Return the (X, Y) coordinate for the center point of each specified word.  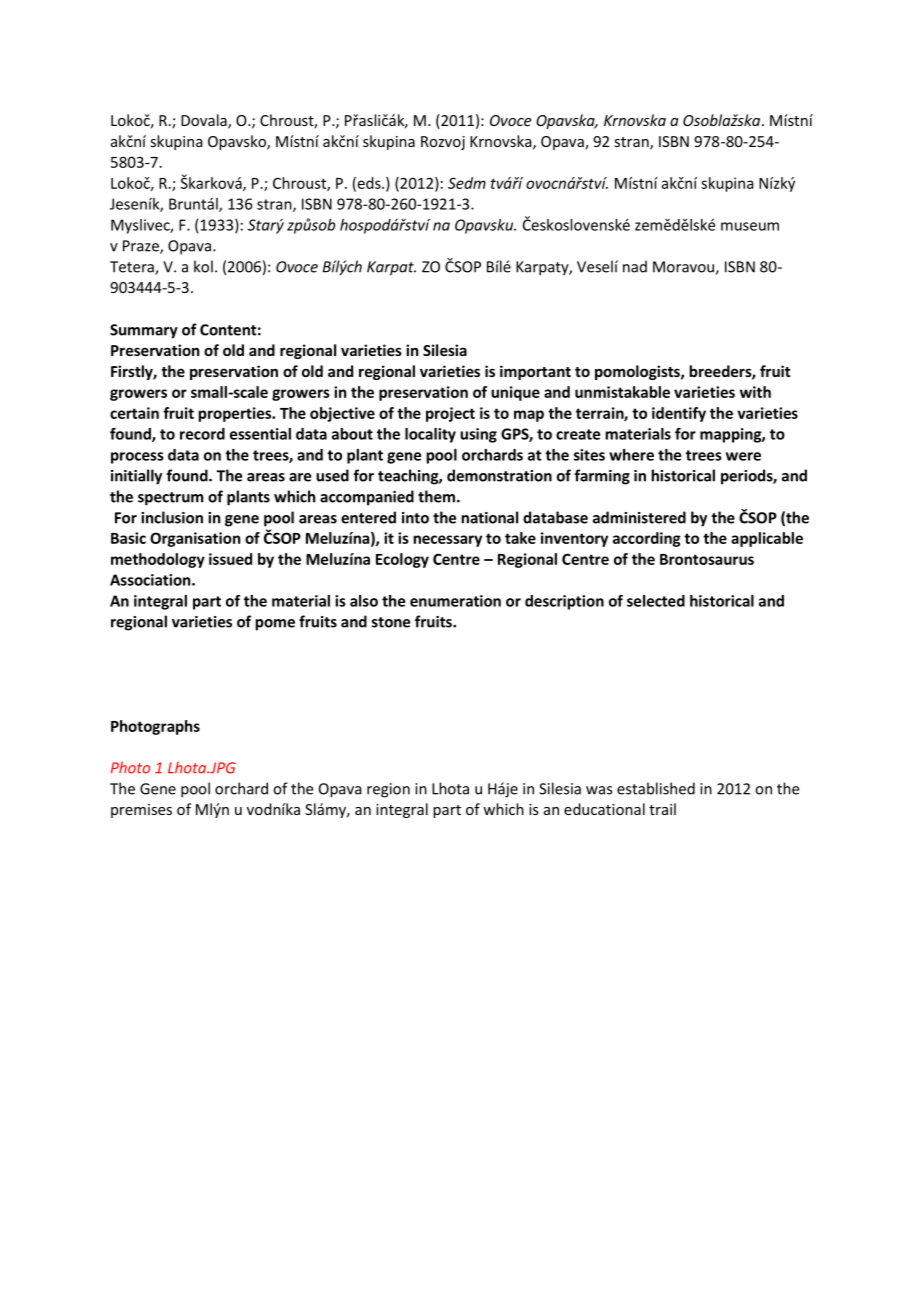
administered (639, 517)
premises (141, 811)
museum (750, 226)
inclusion (172, 517)
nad (635, 266)
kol (203, 266)
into (415, 518)
